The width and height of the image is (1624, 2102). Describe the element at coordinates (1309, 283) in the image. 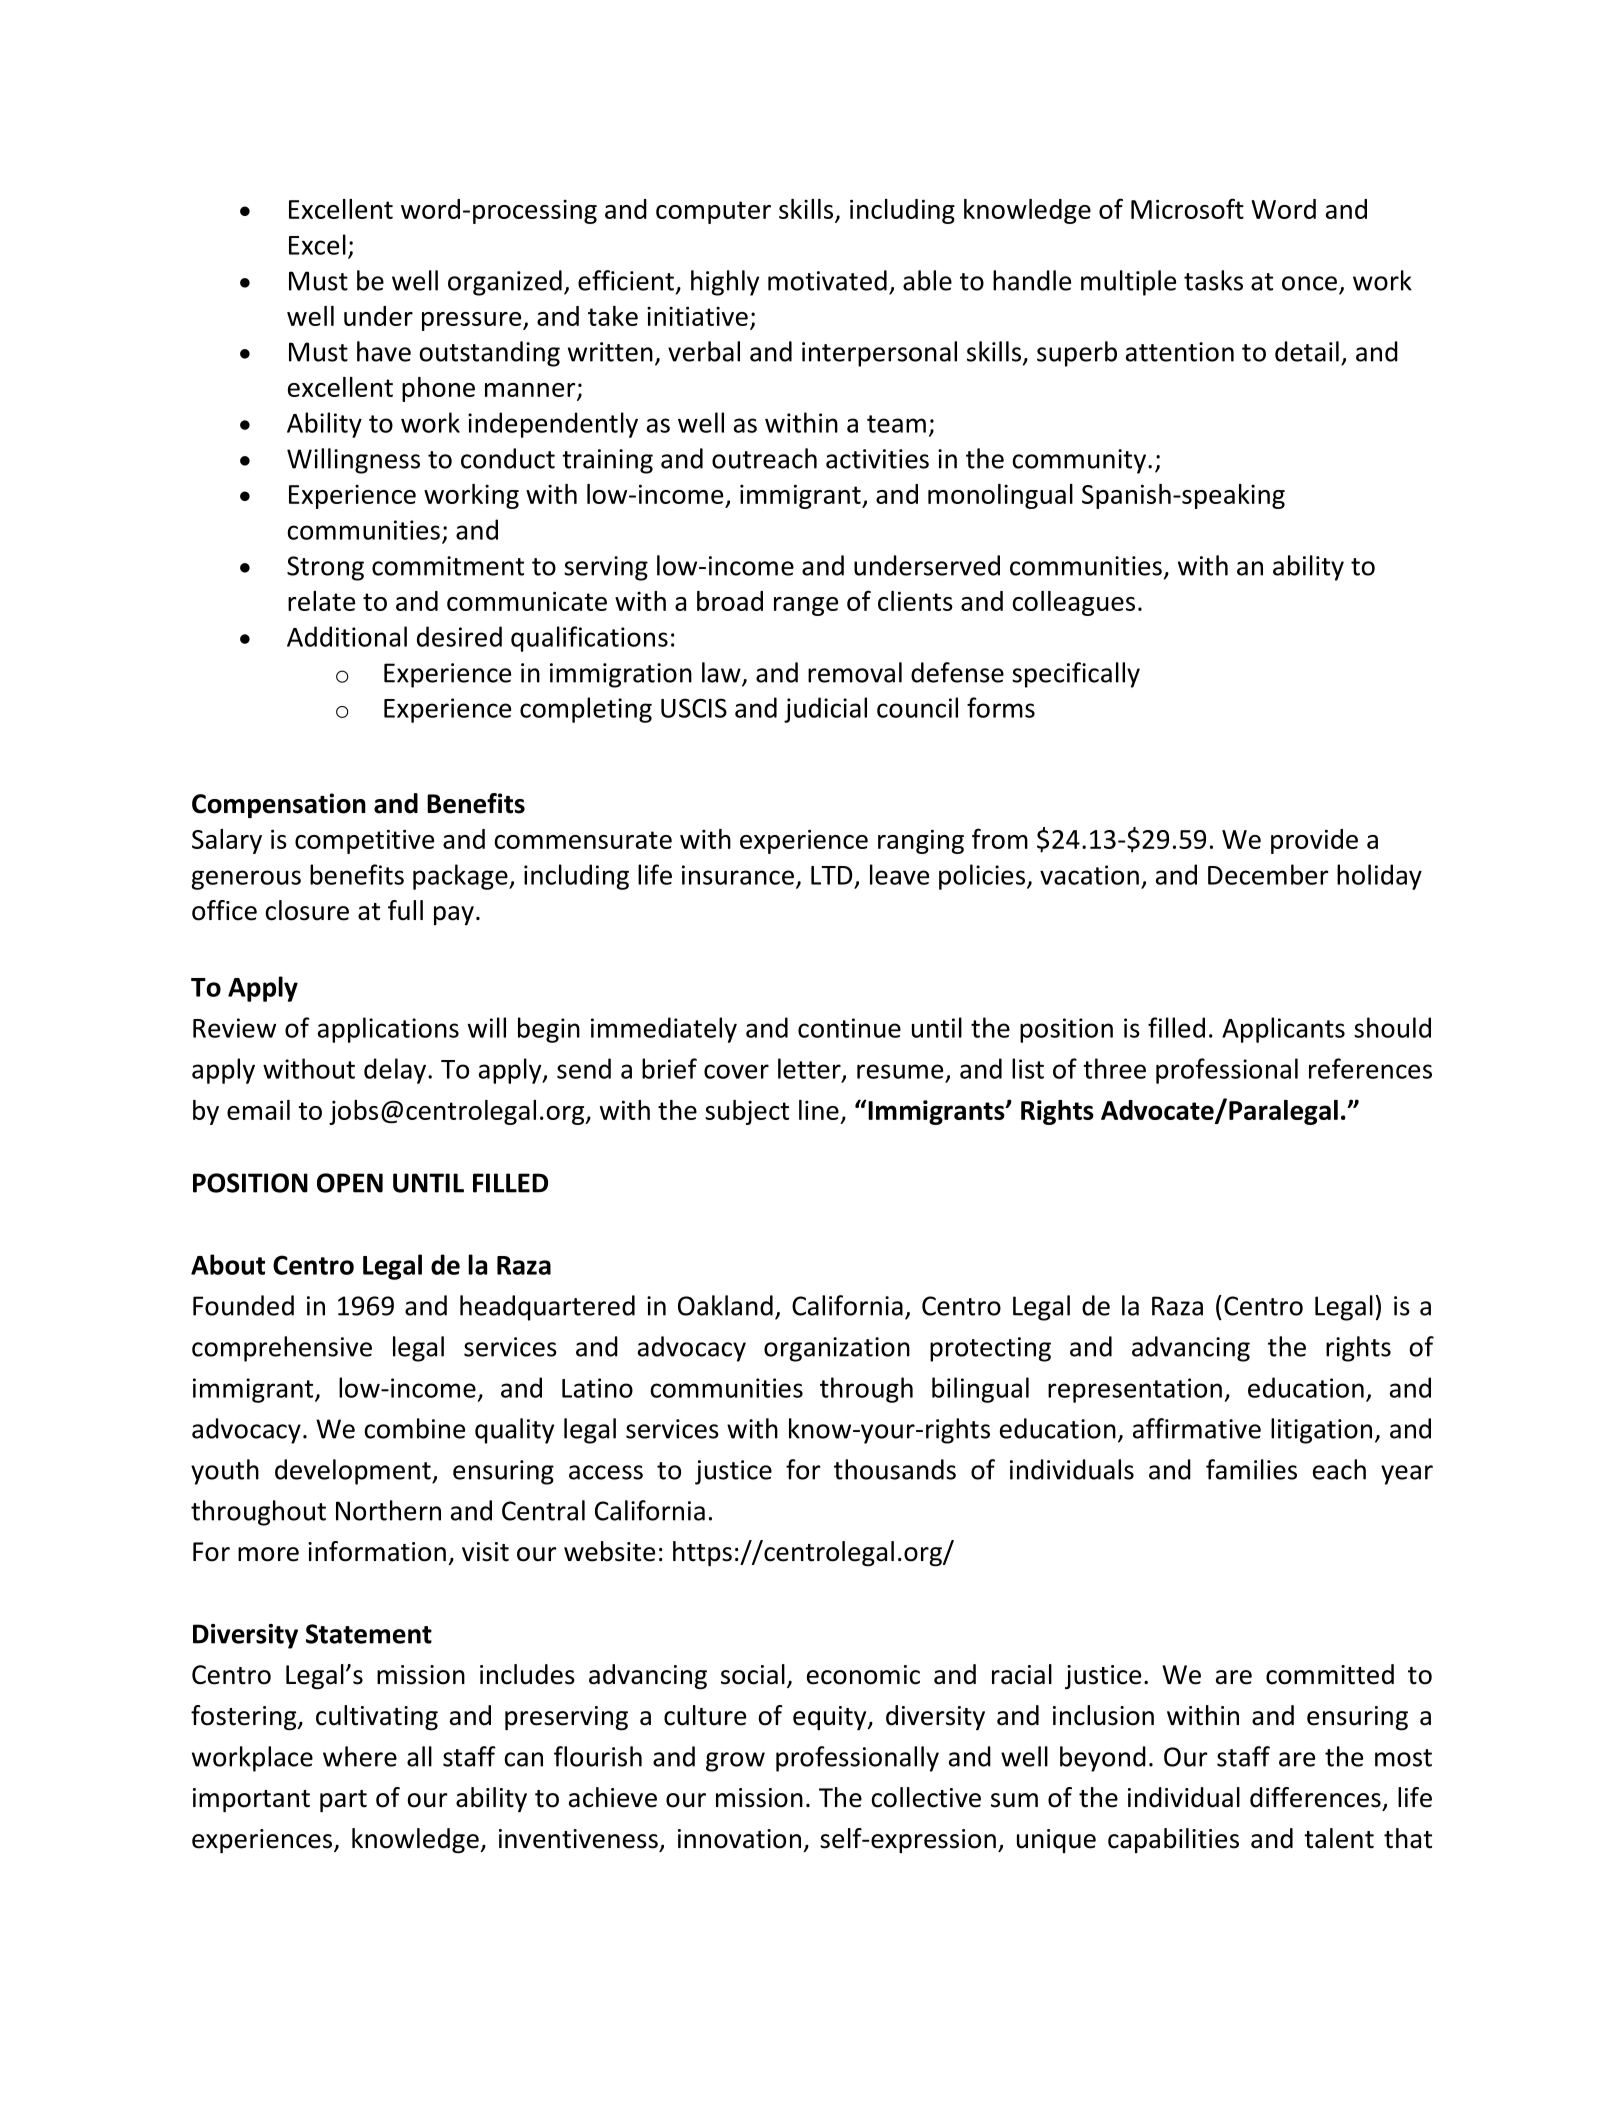

I see `once` at that location.
